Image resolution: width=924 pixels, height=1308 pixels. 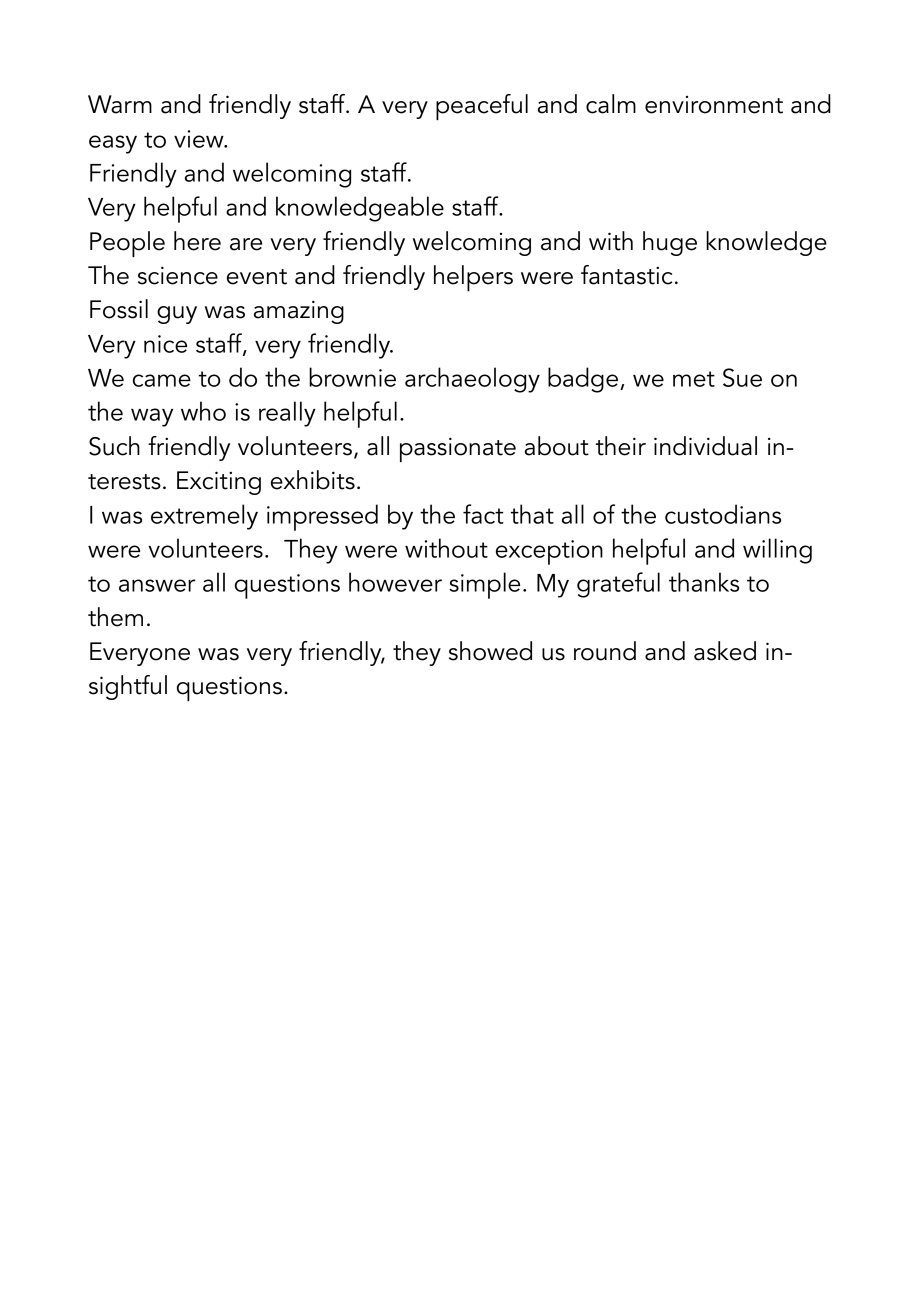 What do you see at coordinates (473, 278) in the document?
I see `helpers` at bounding box center [473, 278].
